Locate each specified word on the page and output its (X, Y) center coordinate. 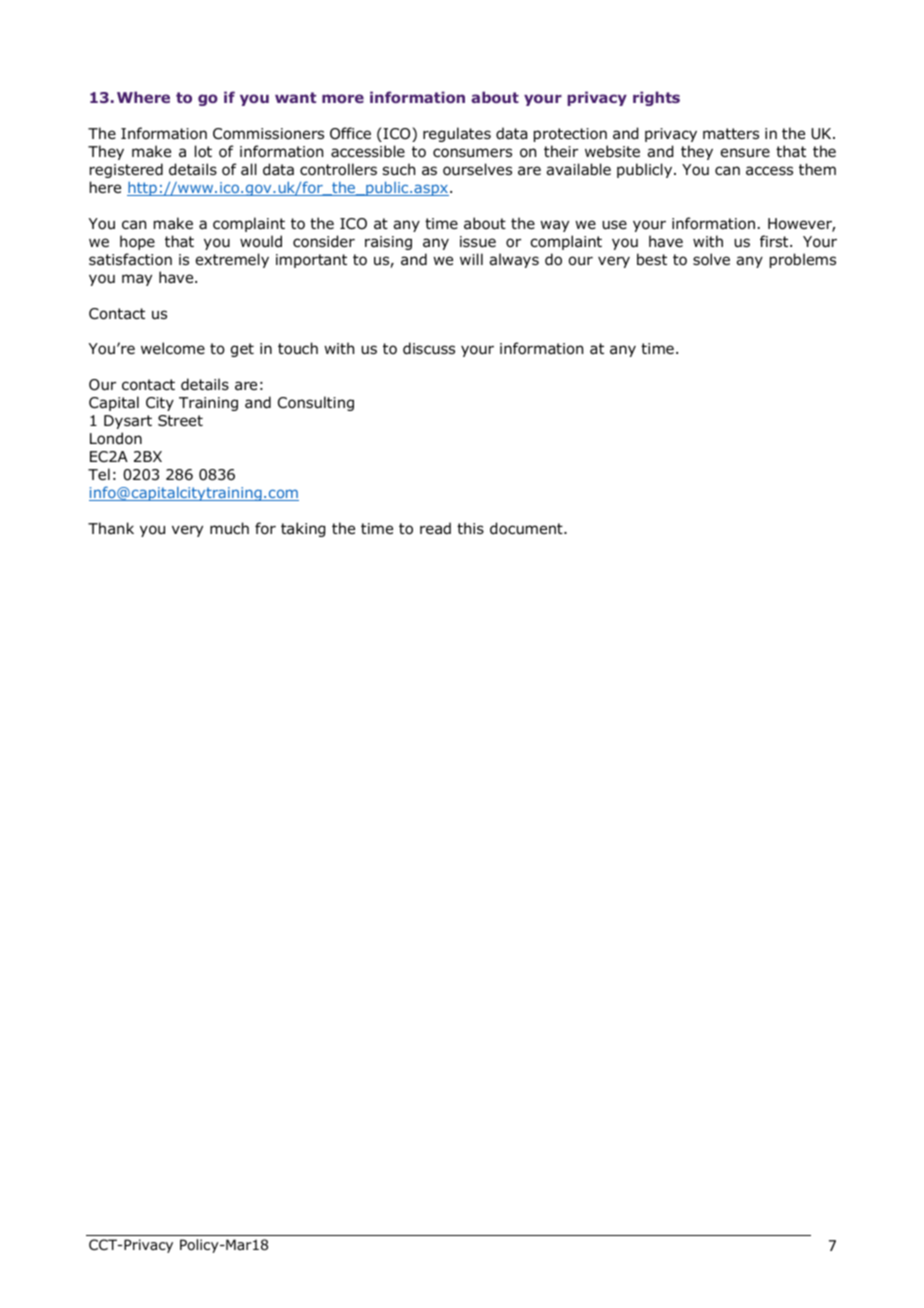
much (229, 528)
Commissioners (268, 134)
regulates (457, 134)
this (470, 528)
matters (731, 134)
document (527, 528)
